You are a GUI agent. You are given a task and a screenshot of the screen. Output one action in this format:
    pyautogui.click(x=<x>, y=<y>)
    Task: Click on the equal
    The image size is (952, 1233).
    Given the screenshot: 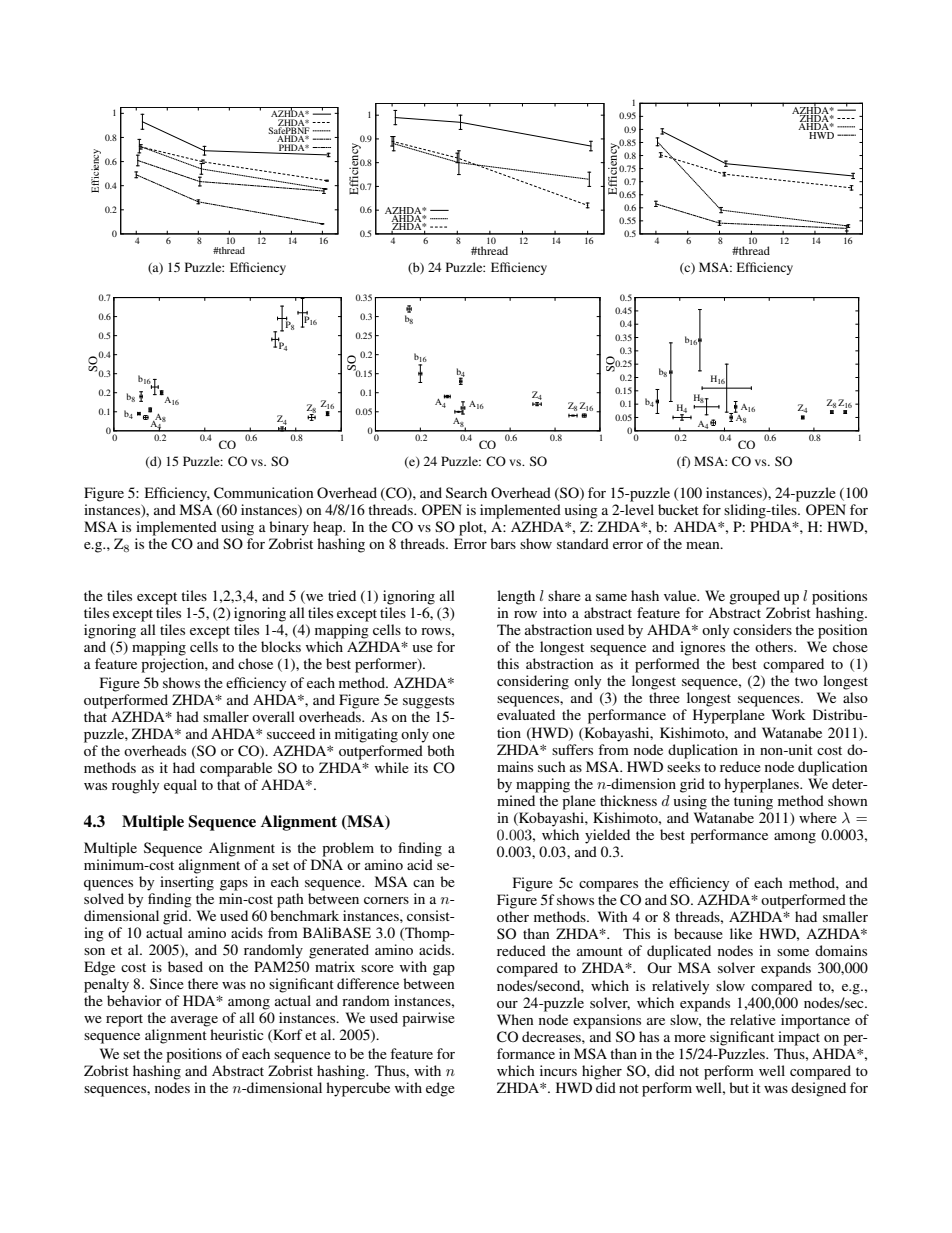 What is the action you would take?
    pyautogui.click(x=180, y=786)
